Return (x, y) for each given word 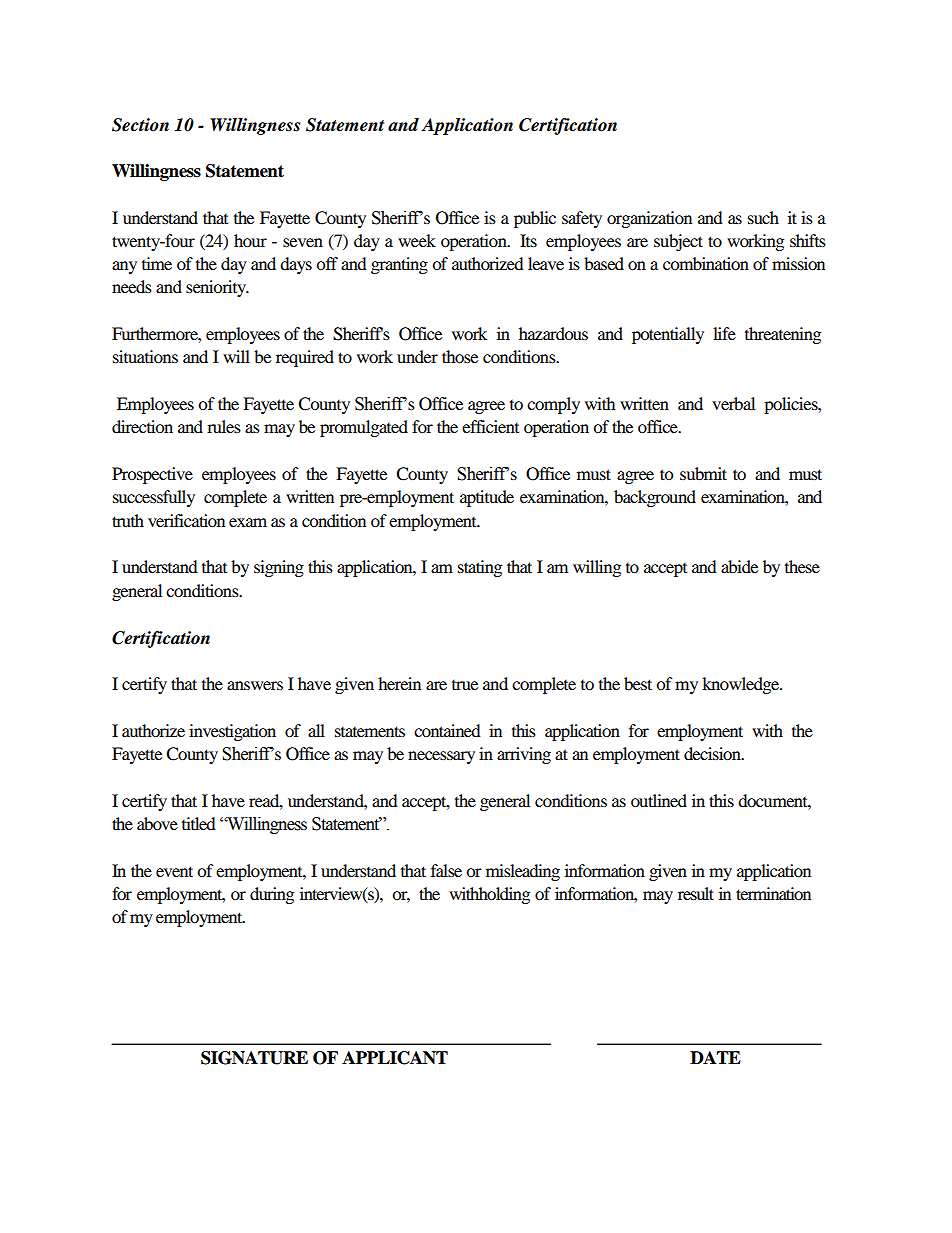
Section (140, 125)
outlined (659, 800)
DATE (715, 1057)
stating (480, 568)
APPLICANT (395, 1058)
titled (199, 823)
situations (145, 356)
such (763, 217)
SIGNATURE (254, 1058)
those (460, 356)
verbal (733, 403)
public (535, 219)
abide (739, 566)
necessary (441, 757)
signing (279, 568)
